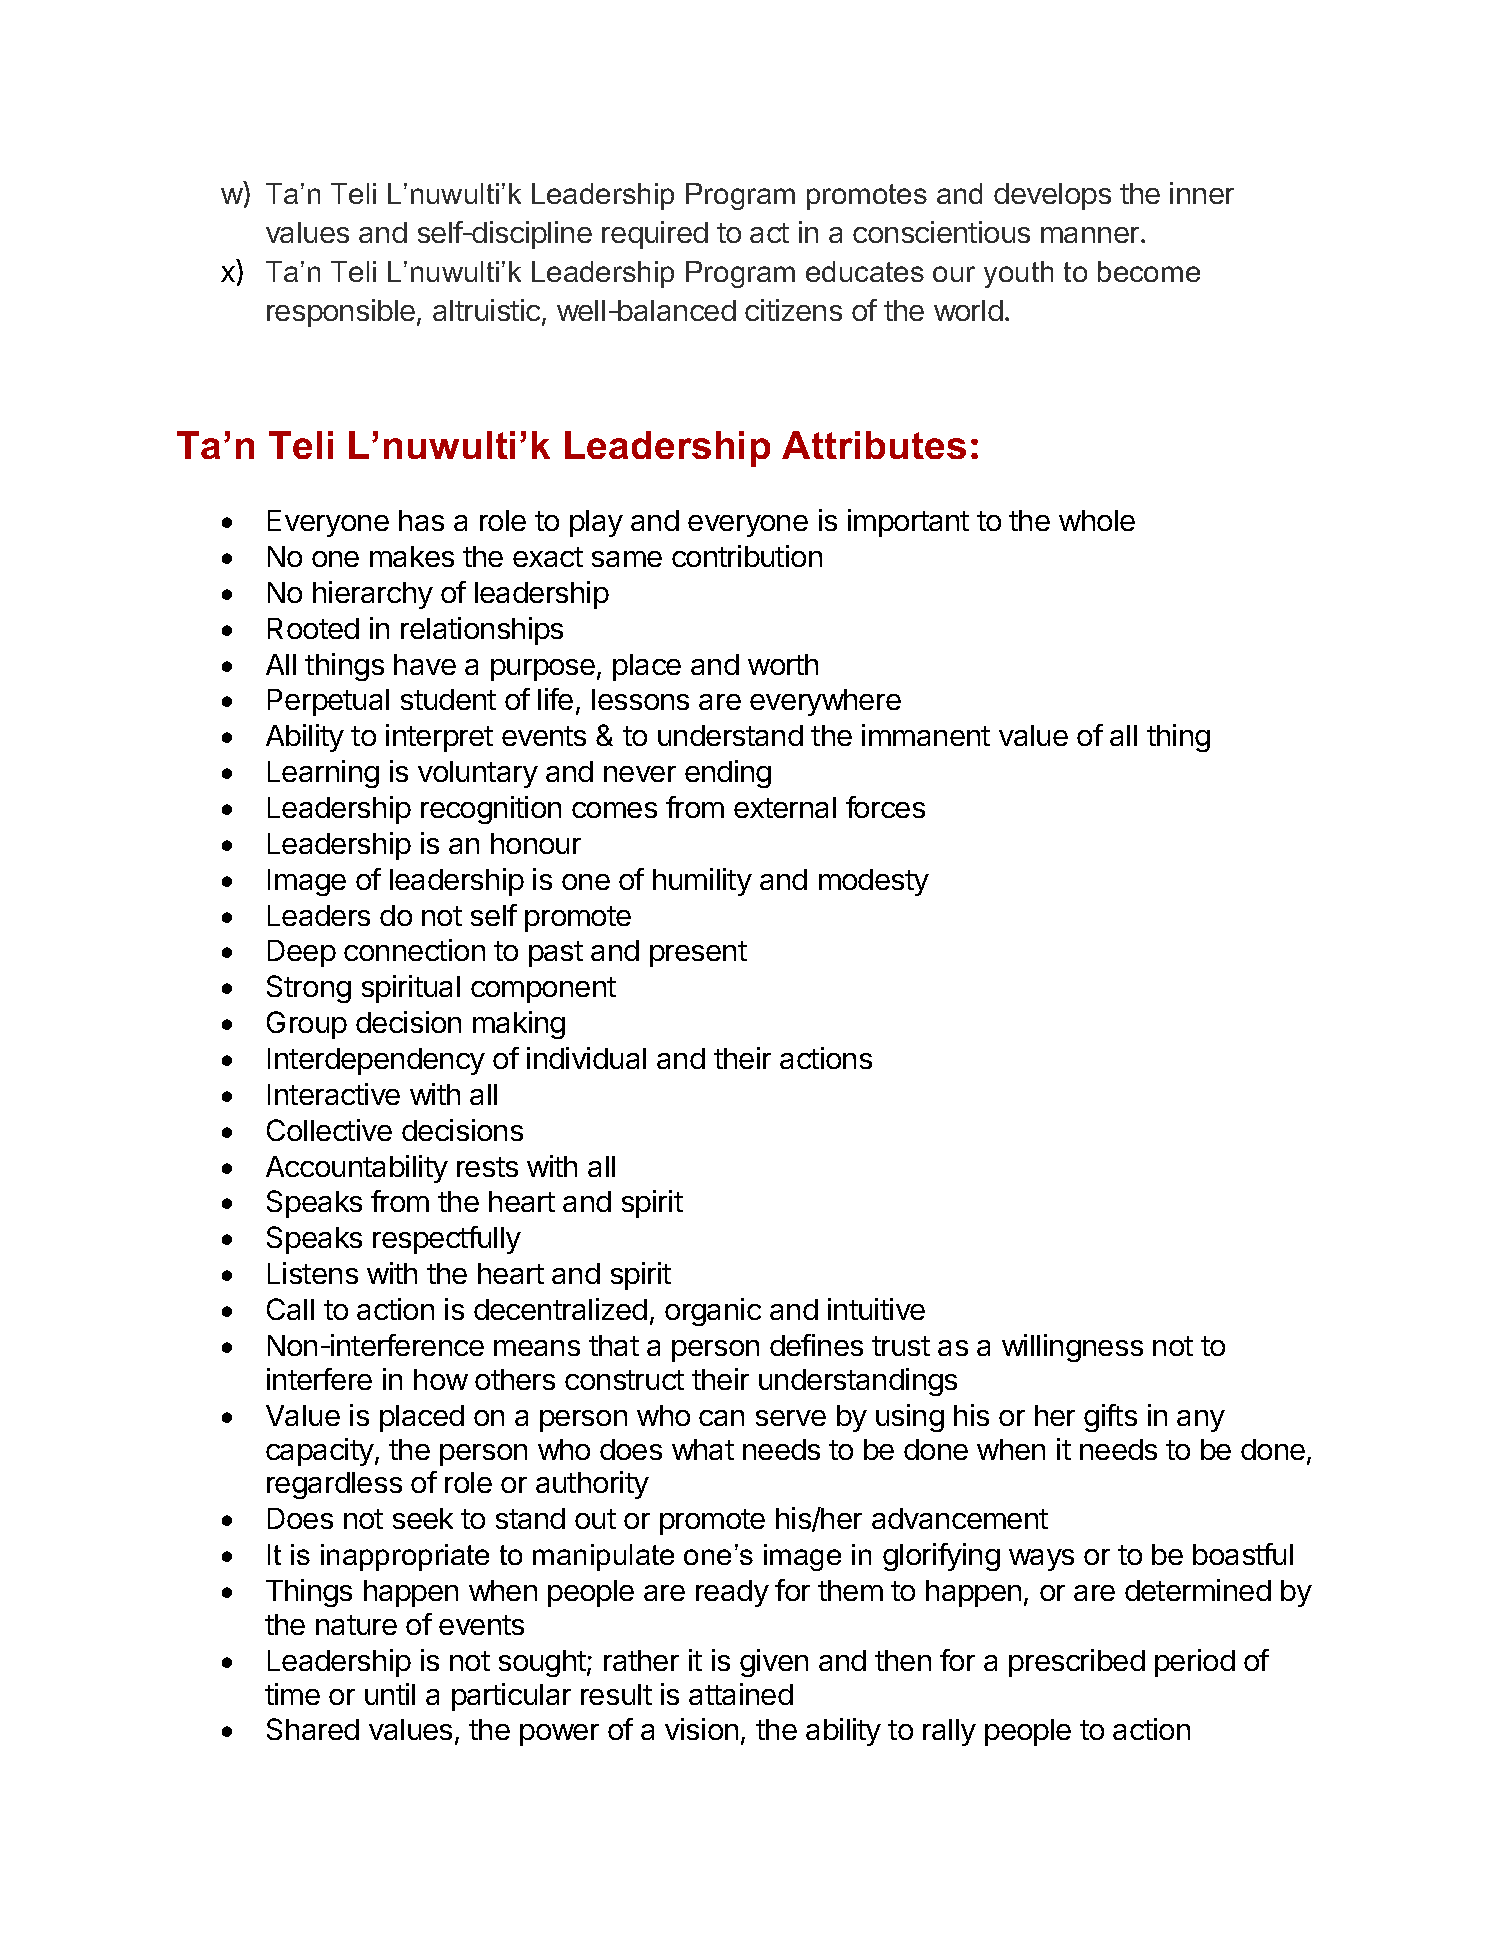 The image size is (1502, 1944). Describe the element at coordinates (1091, 235) in the image. I see `manner` at that location.
